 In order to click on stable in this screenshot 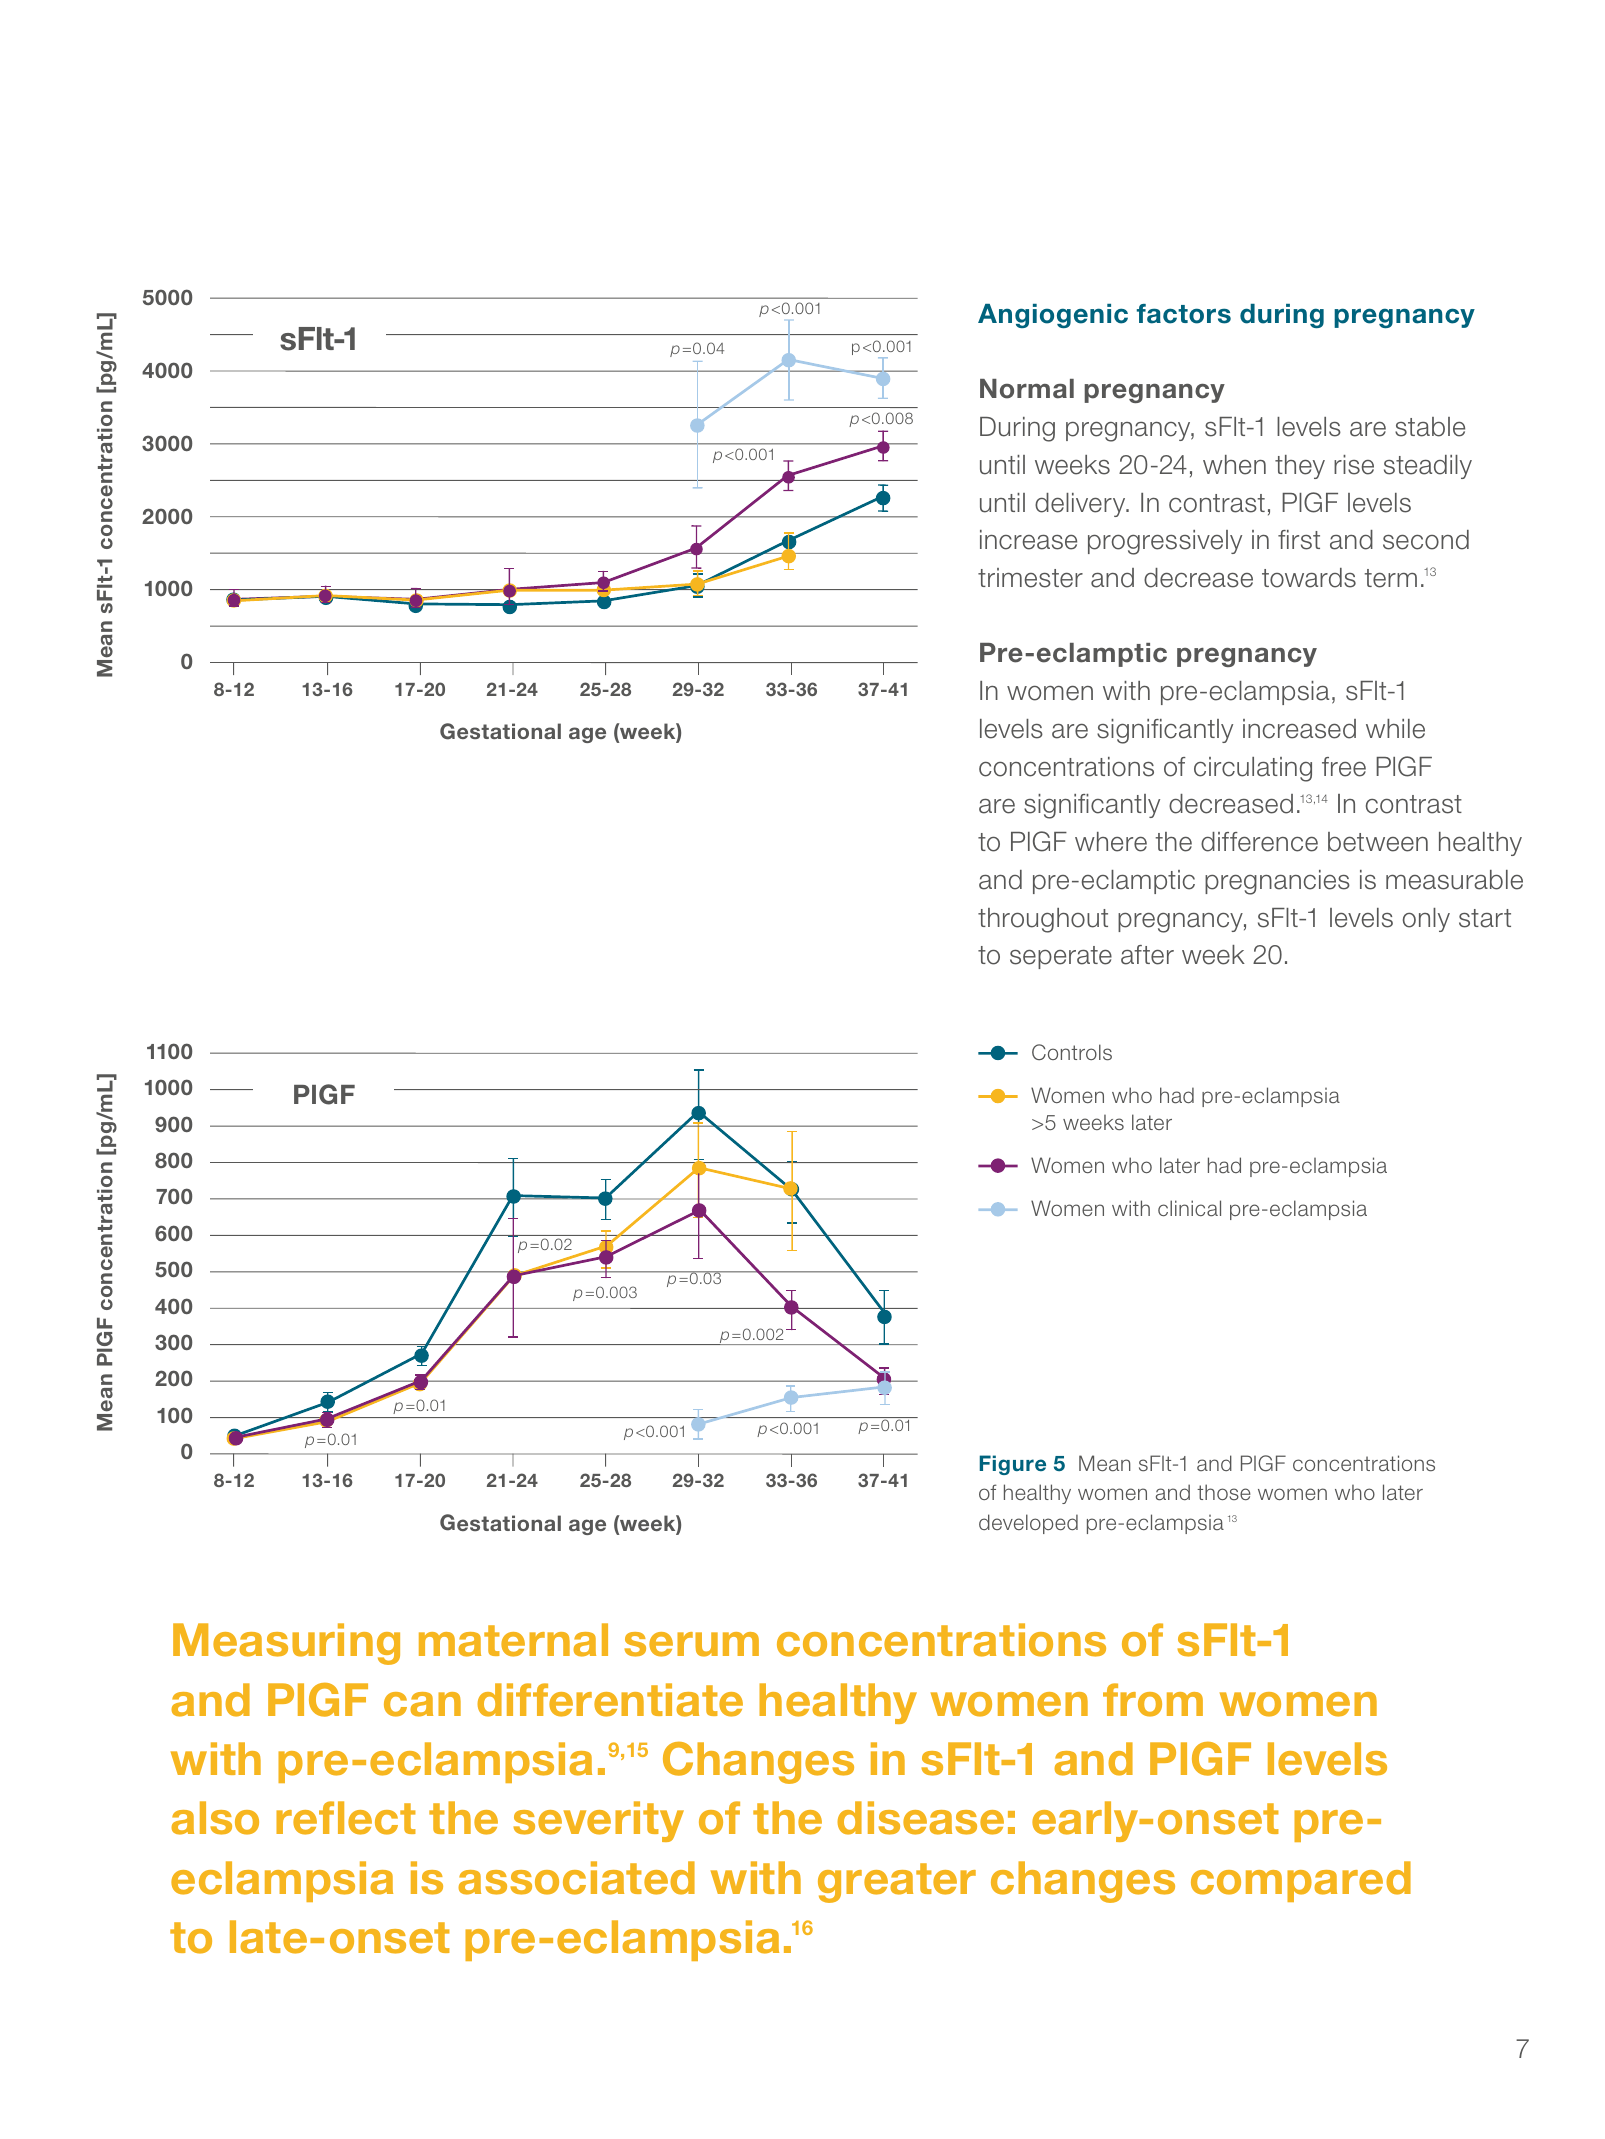, I will do `click(1430, 427)`.
